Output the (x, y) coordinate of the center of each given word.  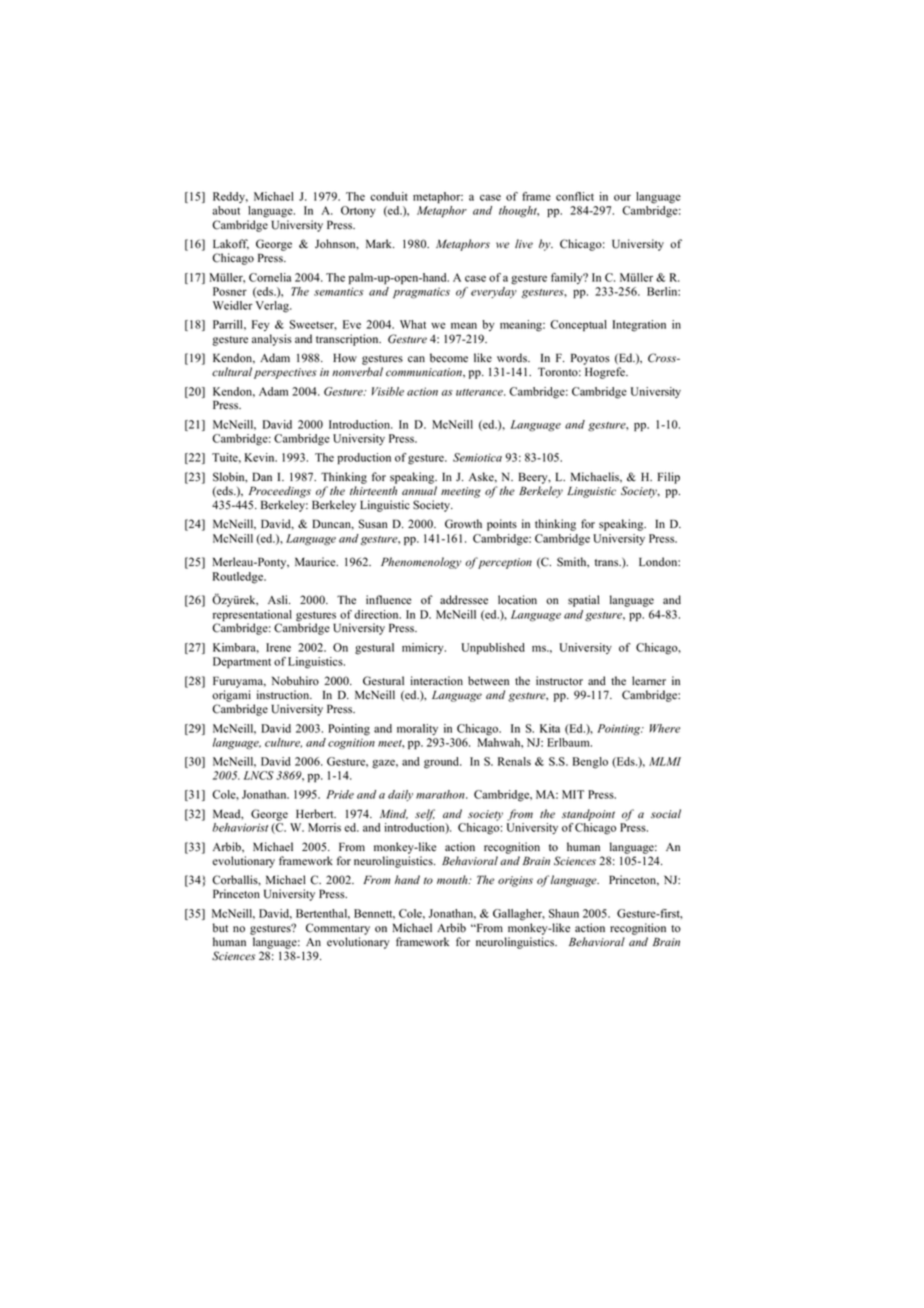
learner (649, 681)
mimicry (424, 648)
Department (242, 663)
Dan (262, 476)
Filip (669, 478)
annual (419, 490)
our (622, 198)
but (220, 928)
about (226, 210)
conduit (389, 196)
